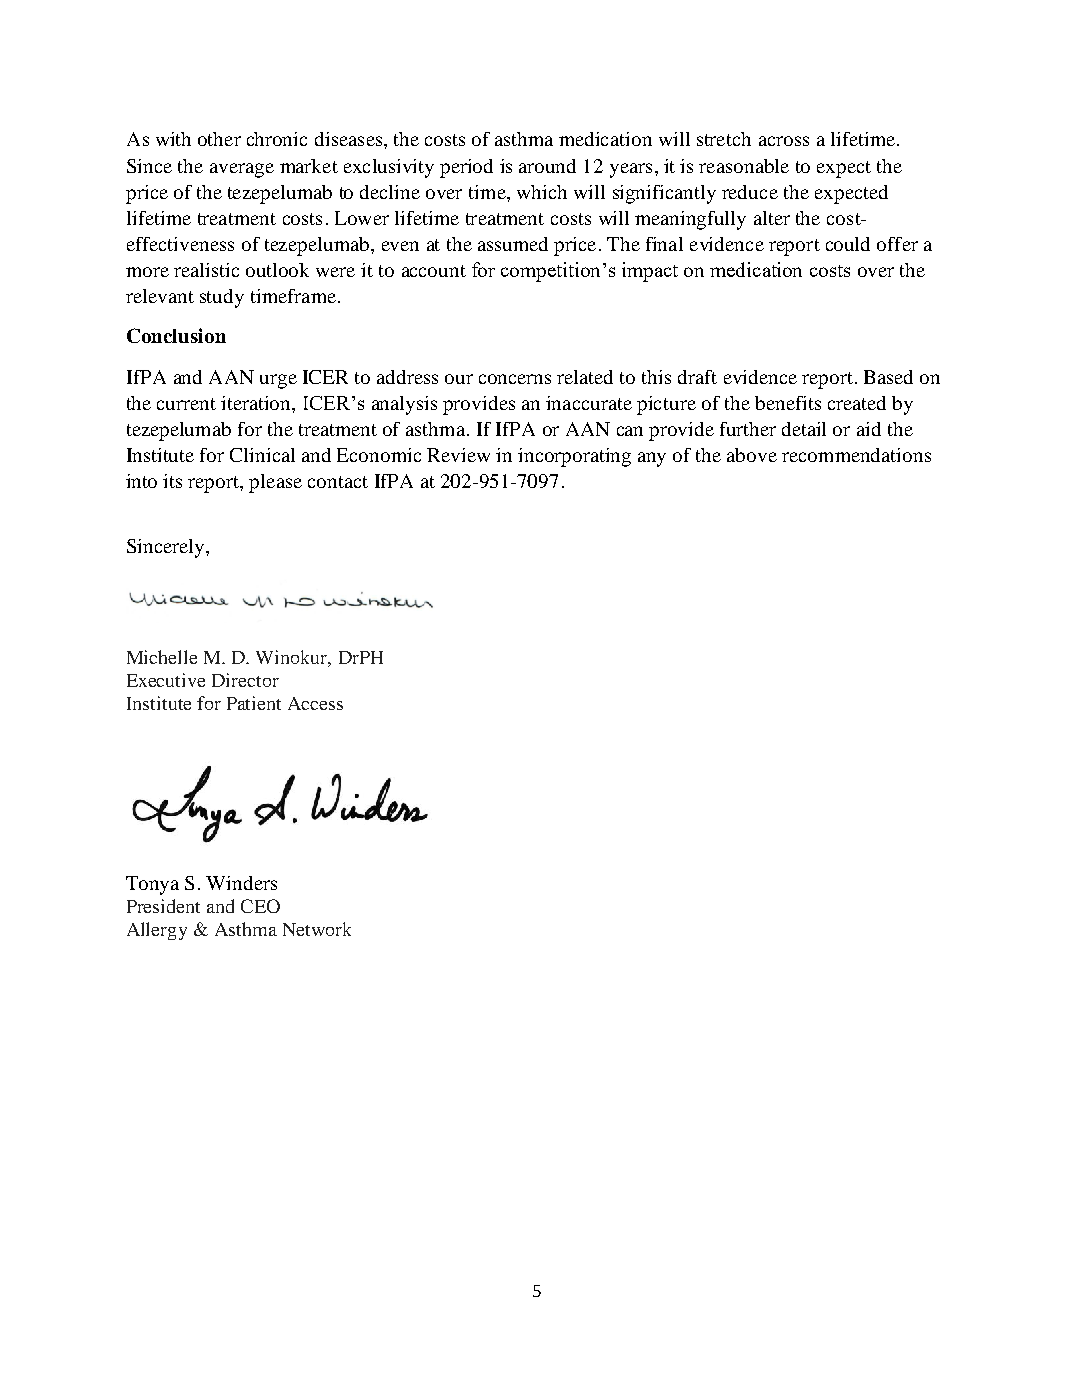 The height and width of the page is (1389, 1073). Describe the element at coordinates (254, 703) in the page. I see `Patient` at that location.
